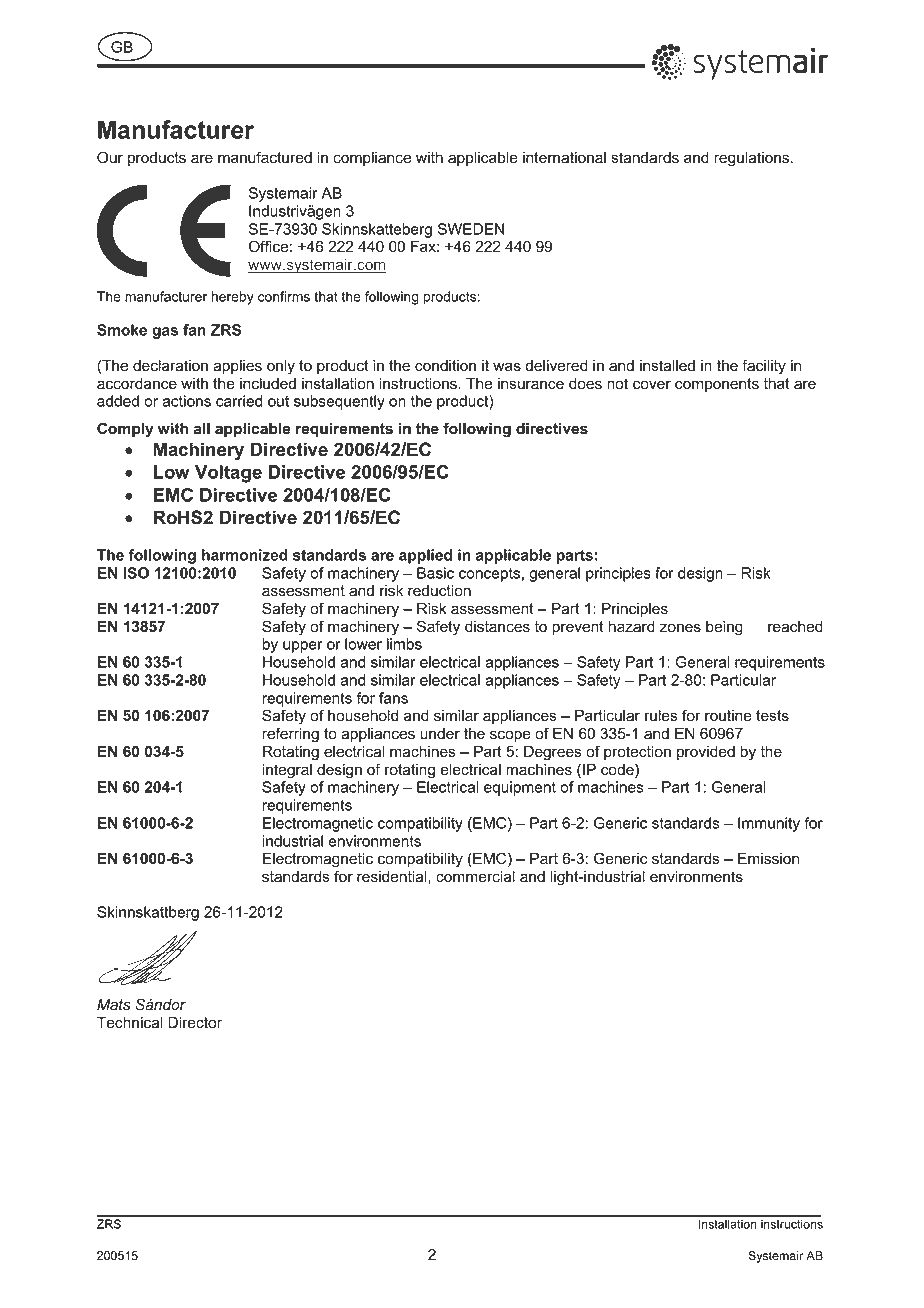 This document has height=1308, width=924. Describe the element at coordinates (265, 157) in the document. I see `manufactured` at that location.
